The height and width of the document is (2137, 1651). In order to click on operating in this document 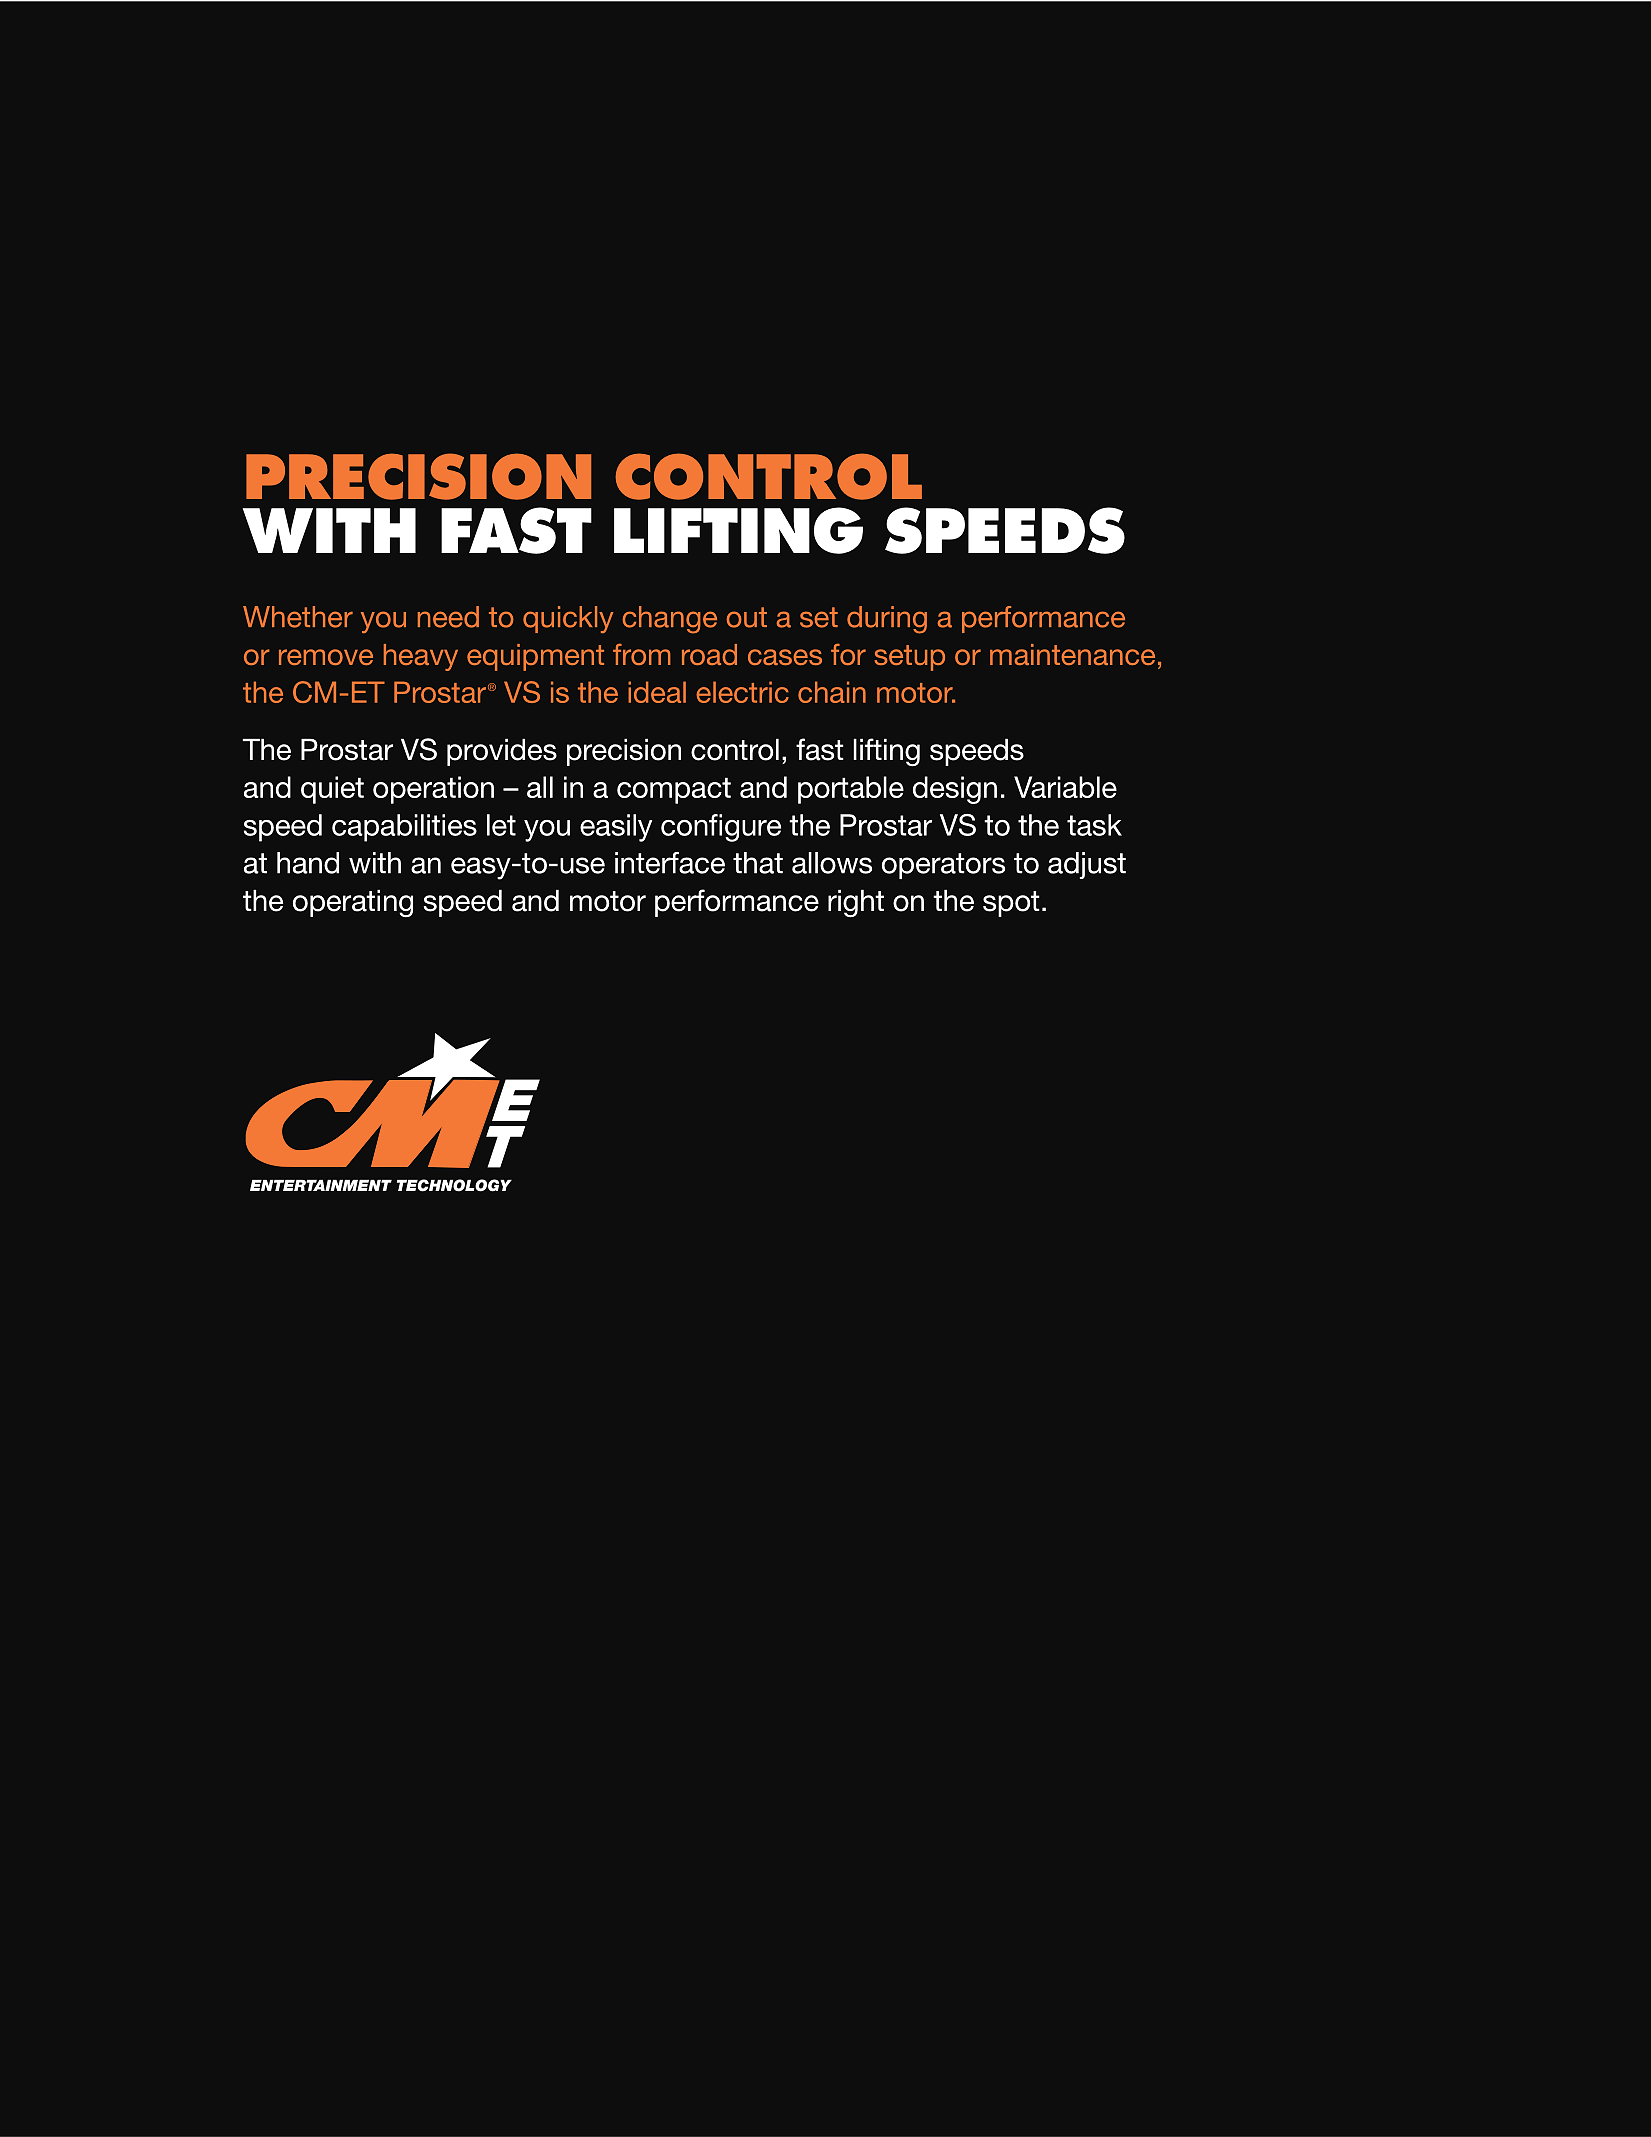, I will do `click(353, 903)`.
